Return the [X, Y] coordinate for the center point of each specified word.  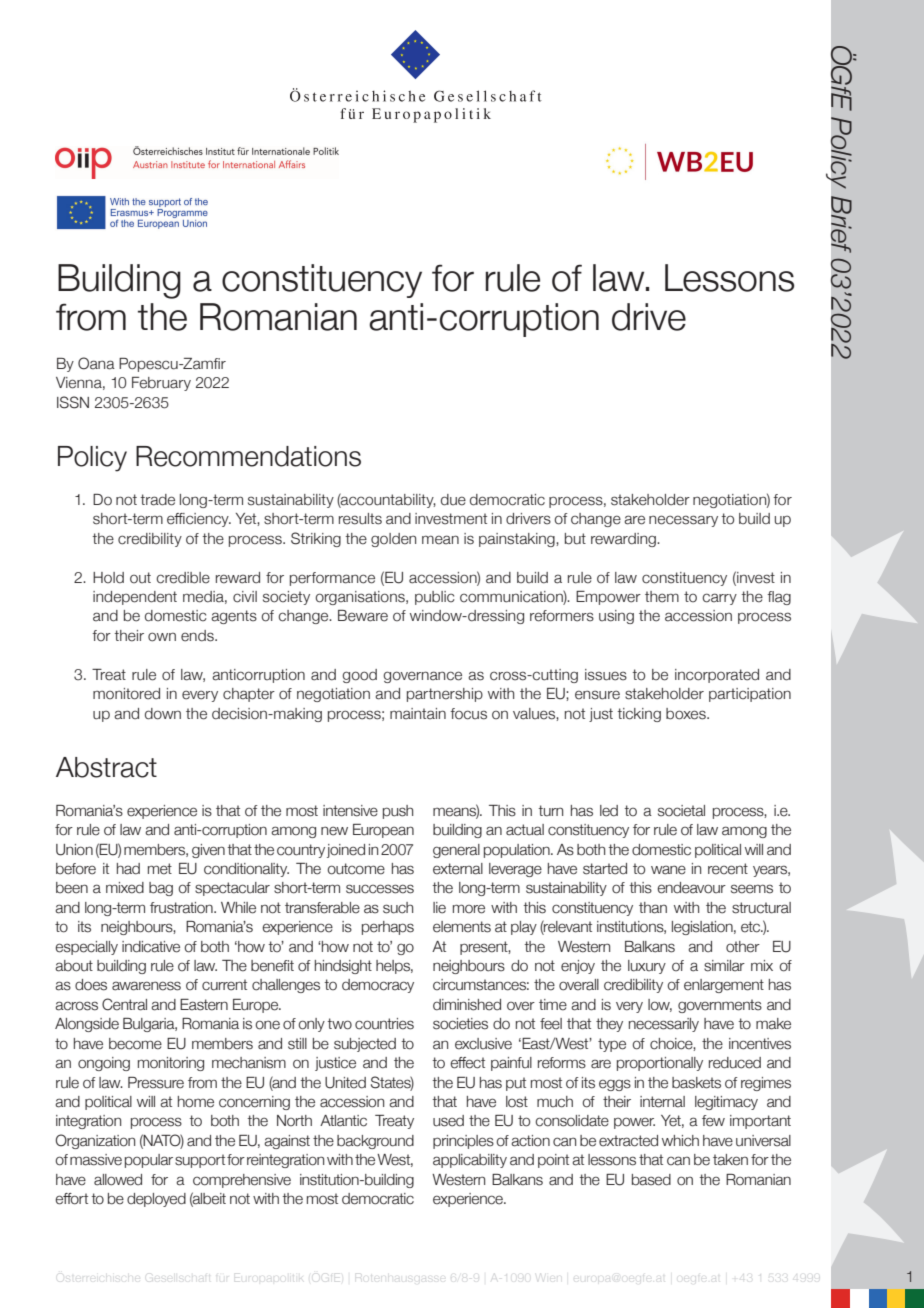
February [161, 384]
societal [681, 811]
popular [149, 1161]
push [398, 812]
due [453, 500]
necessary [683, 521]
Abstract [106, 767]
